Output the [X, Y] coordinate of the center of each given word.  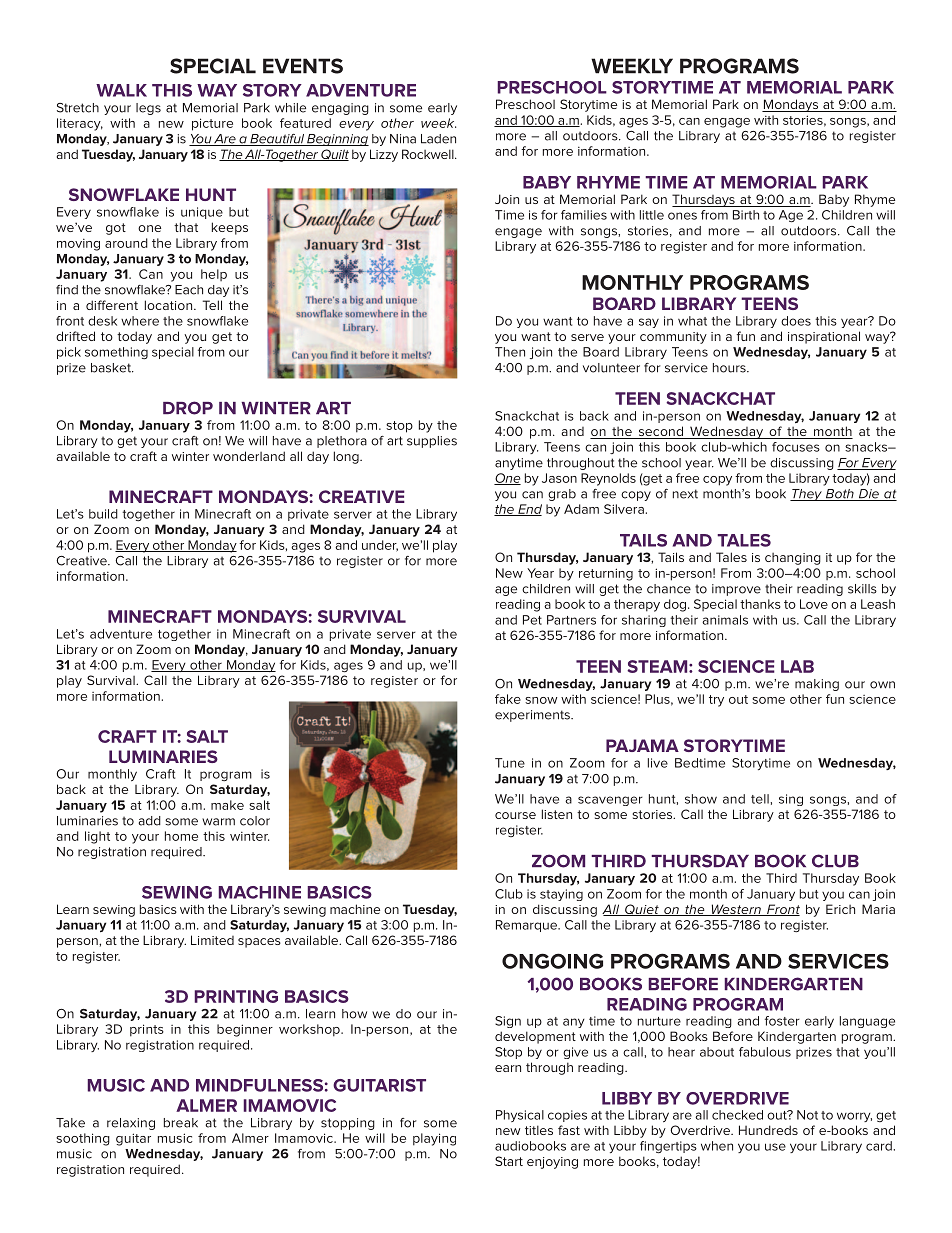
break [181, 1123]
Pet [532, 620]
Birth [746, 215]
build [103, 514]
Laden [438, 139]
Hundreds [768, 1130]
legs [148, 109]
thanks [760, 604]
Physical [520, 1116]
